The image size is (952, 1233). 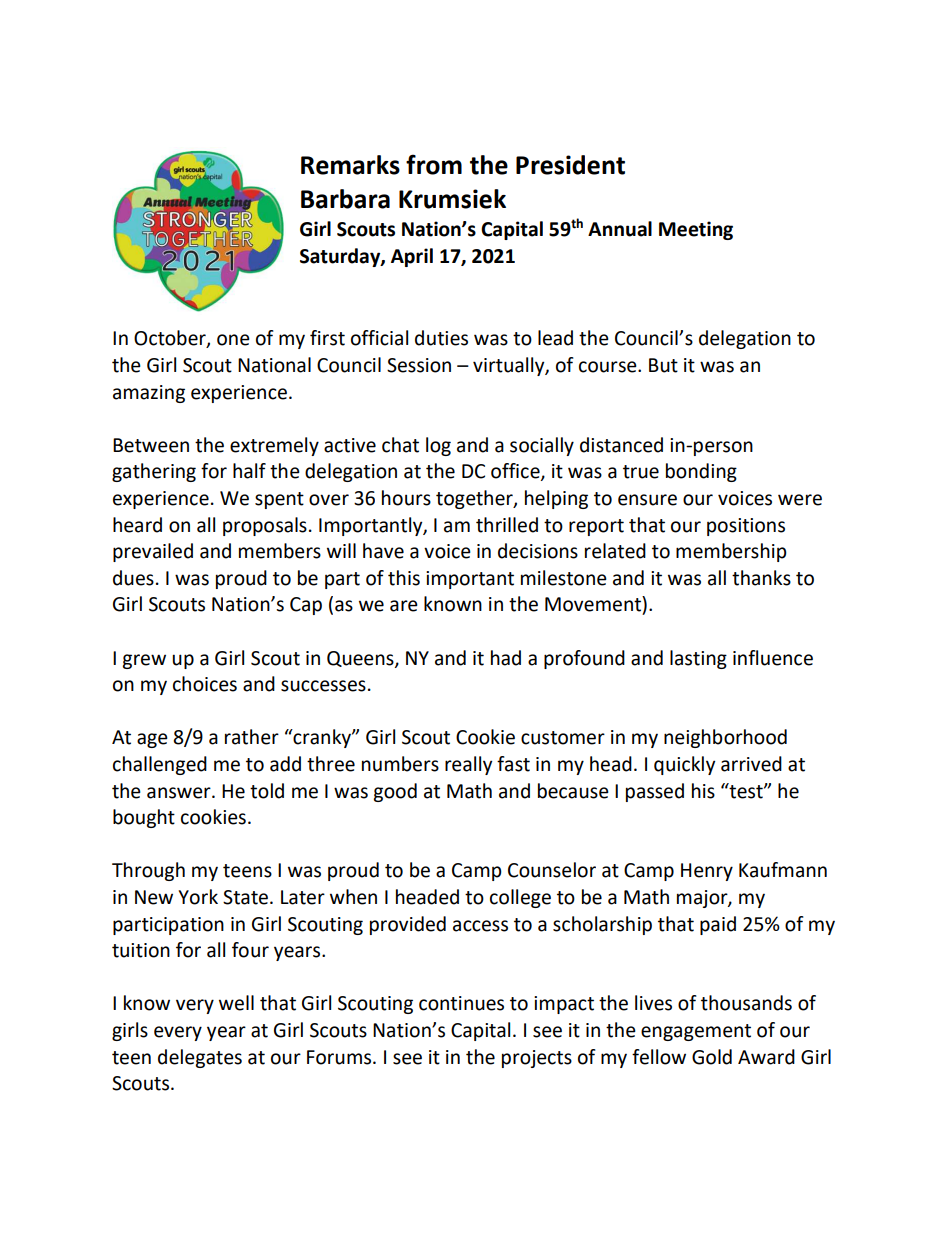 I want to click on Barbara, so click(x=345, y=199).
